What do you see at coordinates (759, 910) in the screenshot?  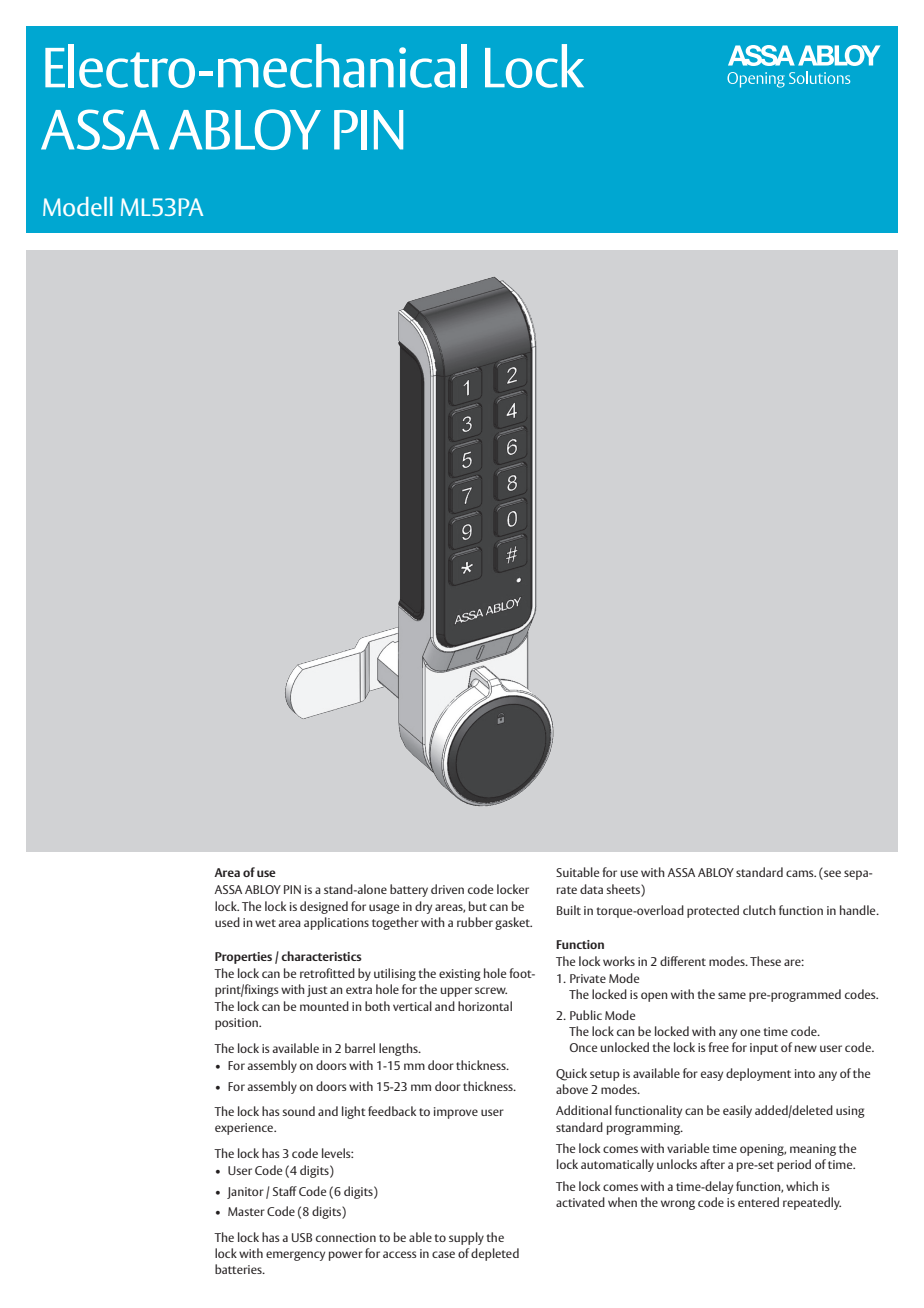 I see `clutch` at bounding box center [759, 910].
